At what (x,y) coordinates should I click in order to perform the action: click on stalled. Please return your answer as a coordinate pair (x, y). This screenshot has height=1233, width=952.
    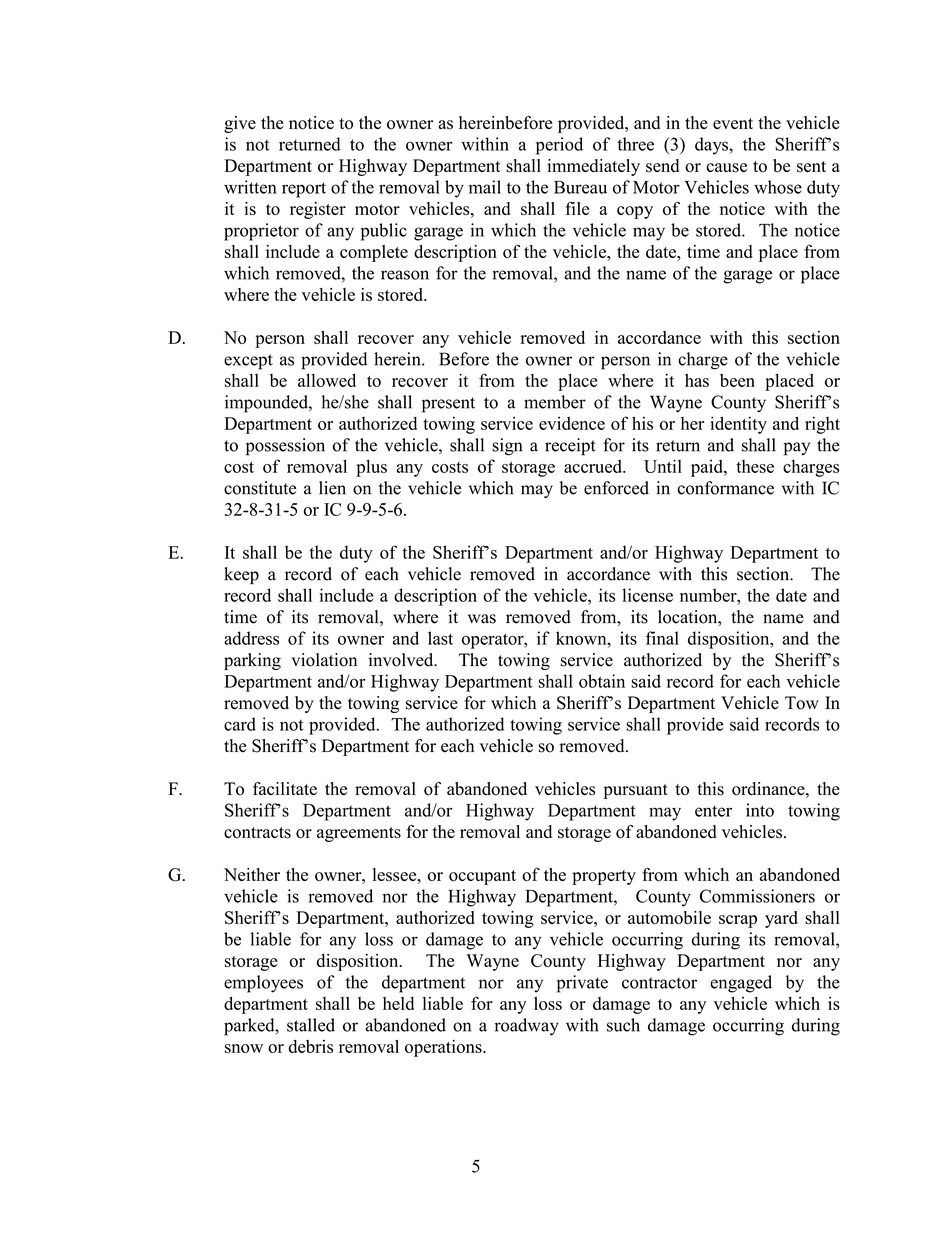
    Looking at the image, I should click on (311, 1025).
